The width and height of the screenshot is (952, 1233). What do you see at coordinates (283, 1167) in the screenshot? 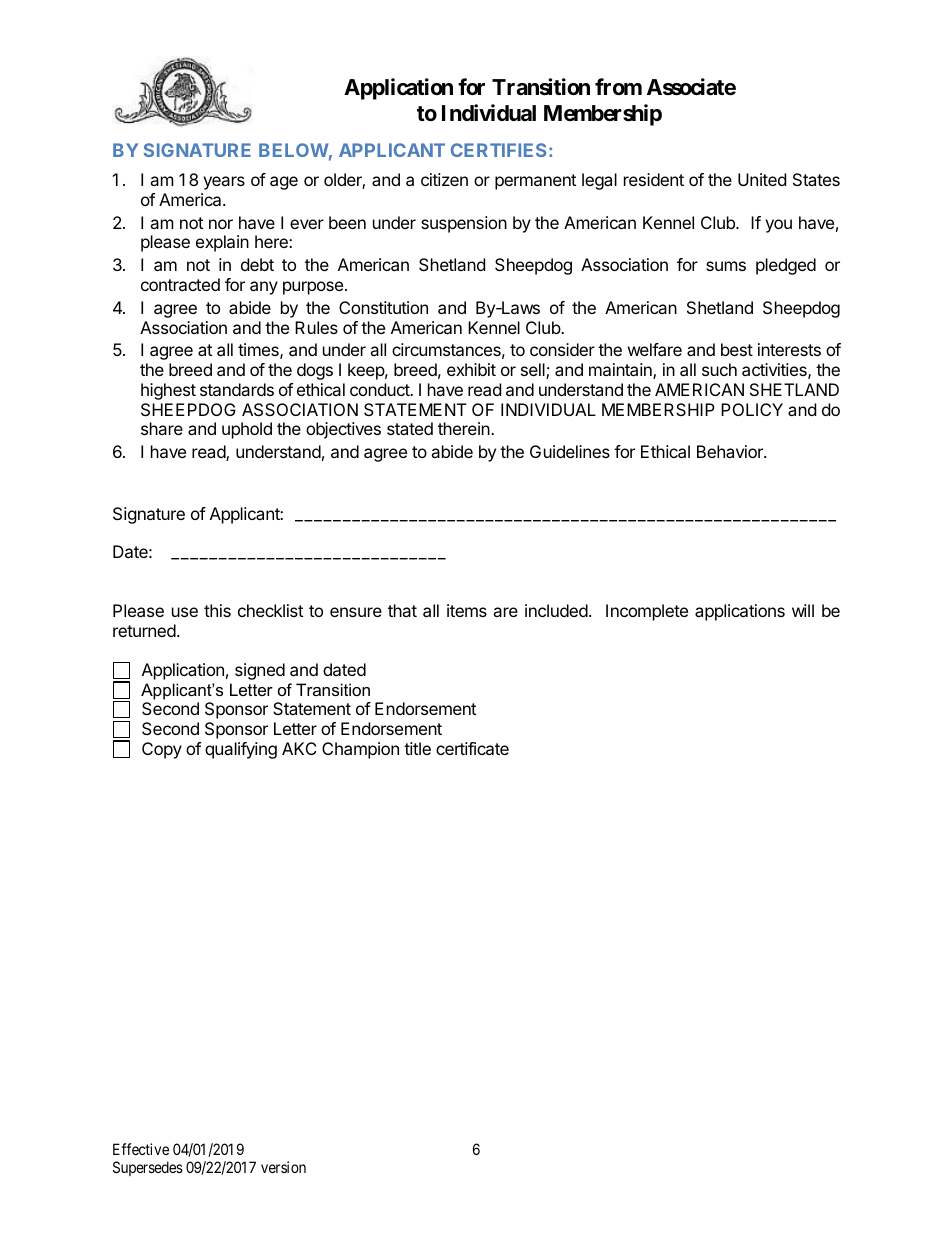
I see `version` at bounding box center [283, 1167].
